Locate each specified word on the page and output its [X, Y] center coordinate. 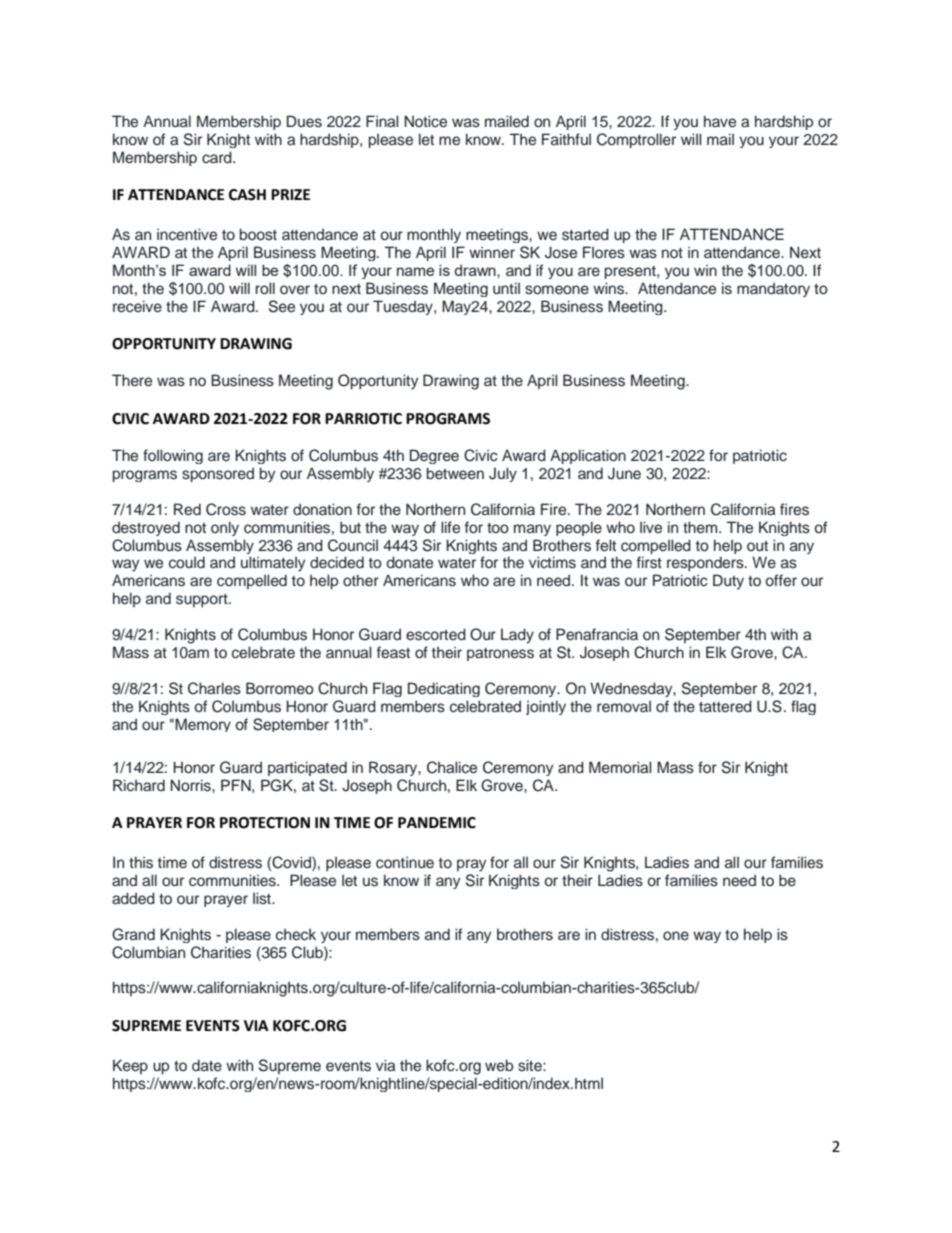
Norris [191, 785]
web [499, 1065]
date [207, 1065]
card [218, 157]
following [173, 456]
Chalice [452, 767]
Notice [425, 121]
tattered [725, 706]
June [624, 473]
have [720, 121]
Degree [434, 456]
